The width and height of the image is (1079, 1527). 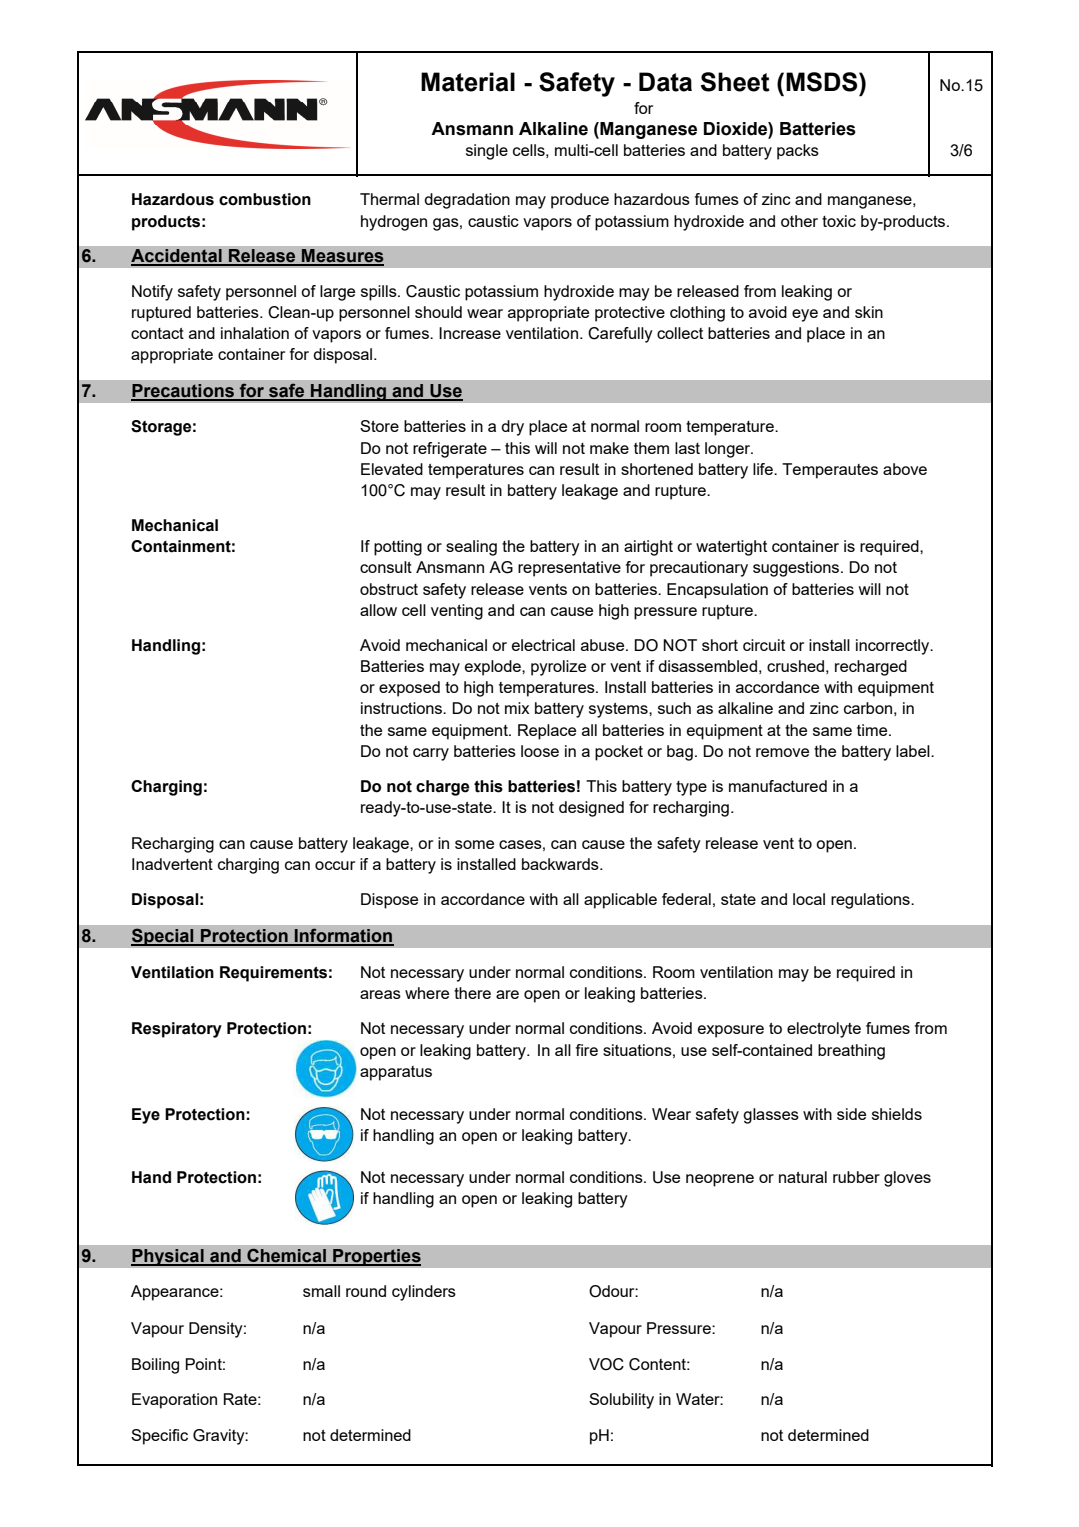 I want to click on Evaporation, so click(x=174, y=1401).
